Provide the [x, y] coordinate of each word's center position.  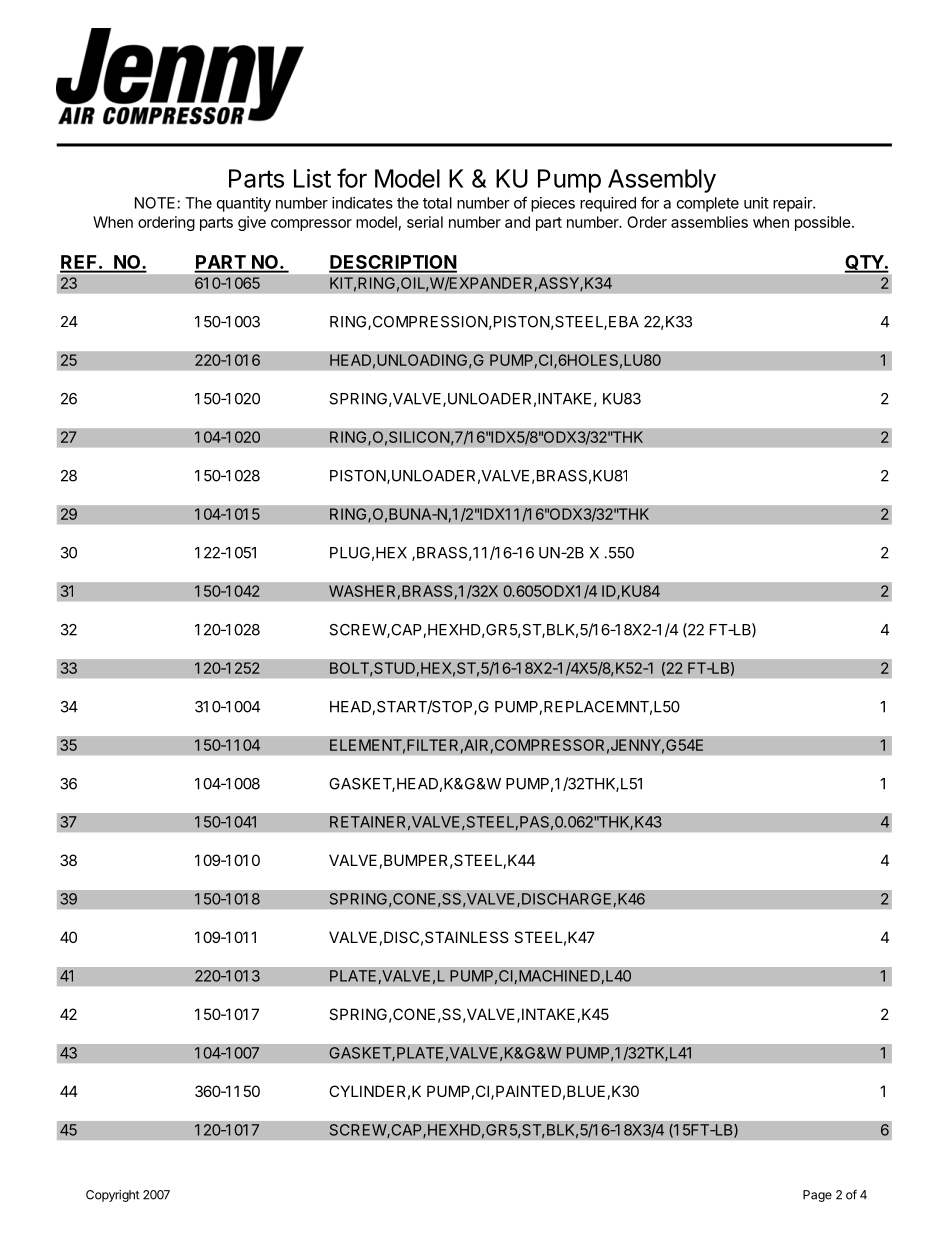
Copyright [112, 1196]
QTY [865, 263]
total [437, 203]
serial [425, 222]
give [252, 223]
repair [793, 204]
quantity [244, 204]
